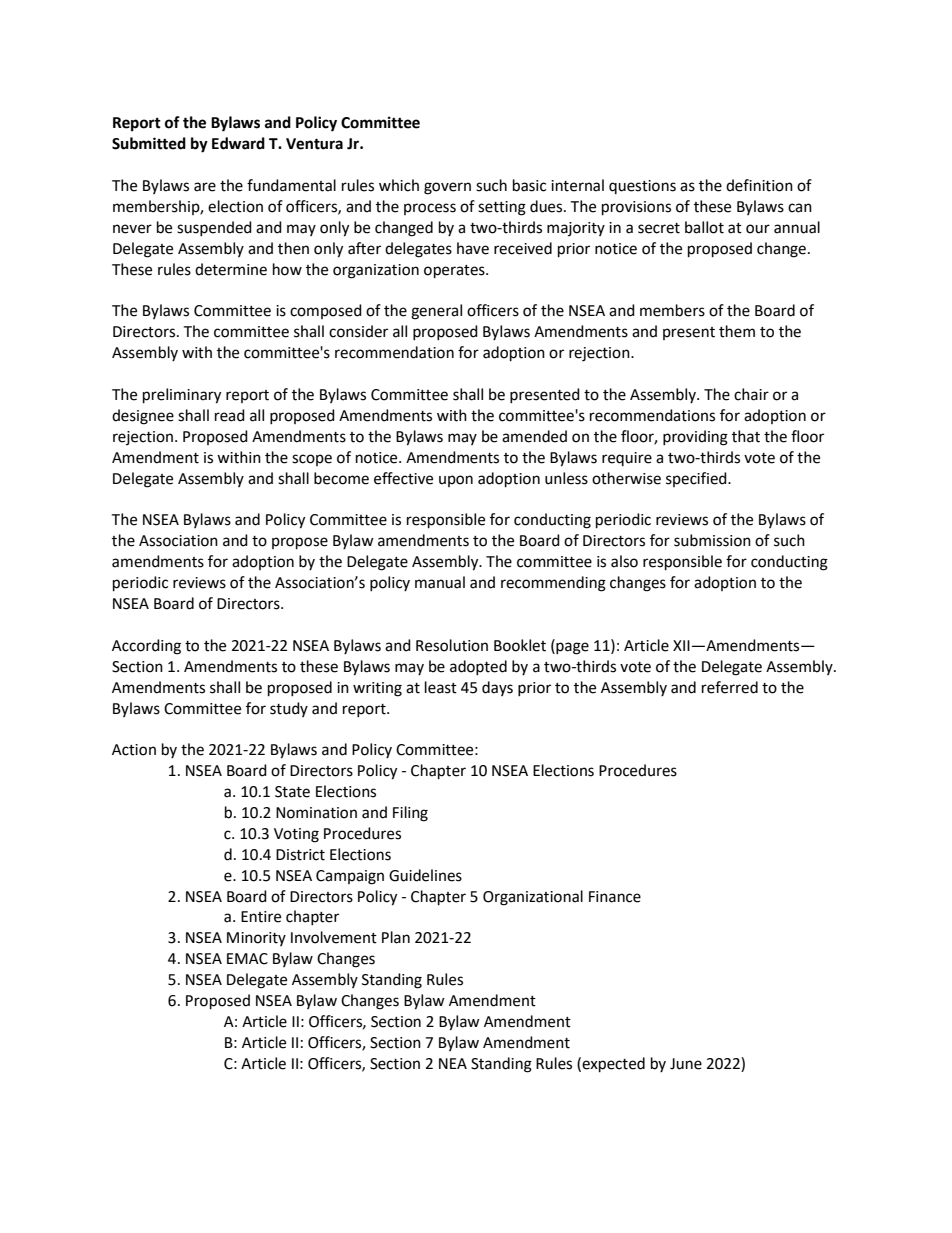 This document has height=1233, width=952. I want to click on preliminary, so click(182, 396).
